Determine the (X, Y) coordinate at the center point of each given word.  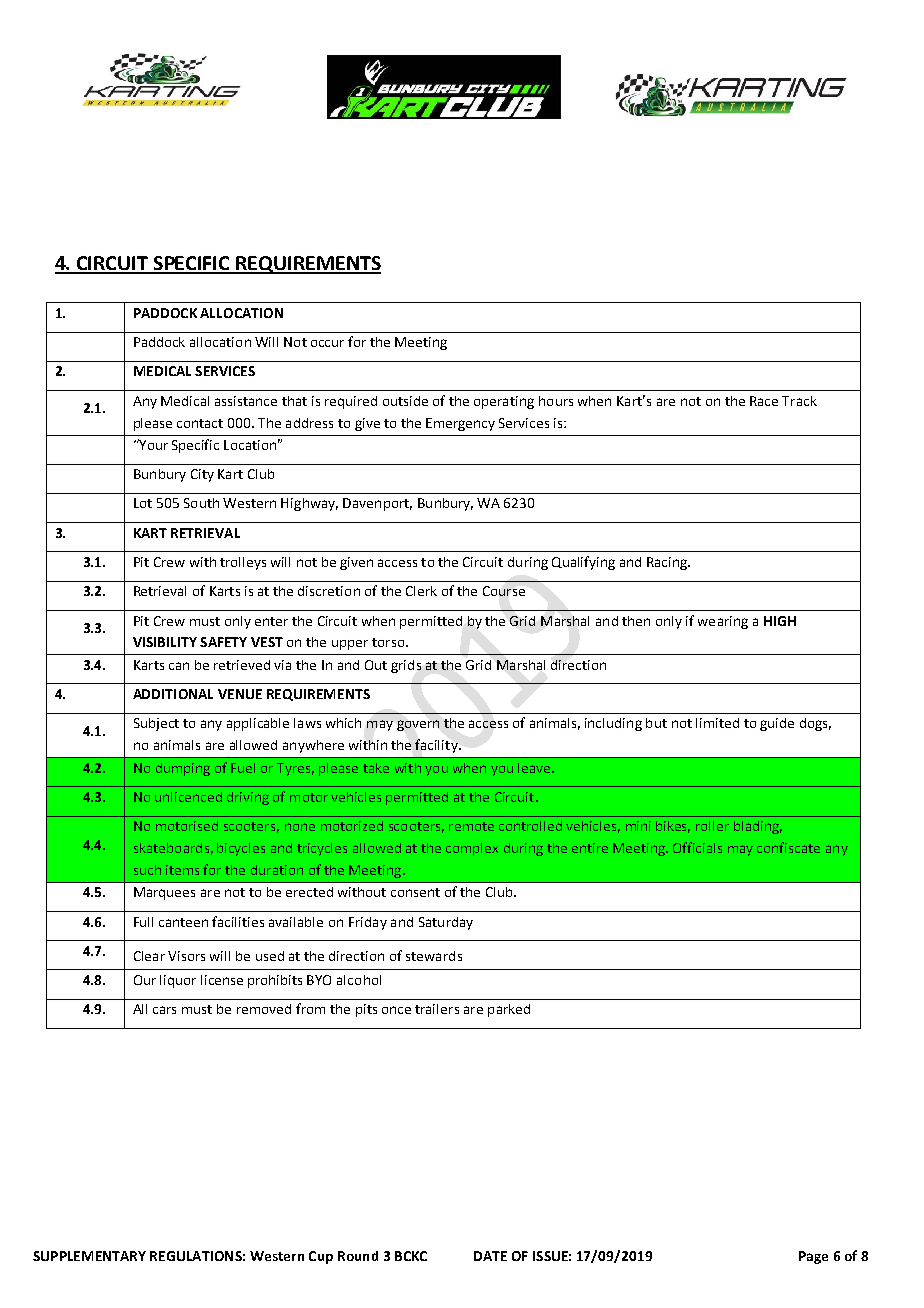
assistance (246, 401)
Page (813, 1257)
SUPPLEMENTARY (89, 1256)
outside (405, 401)
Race (764, 401)
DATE (490, 1256)
